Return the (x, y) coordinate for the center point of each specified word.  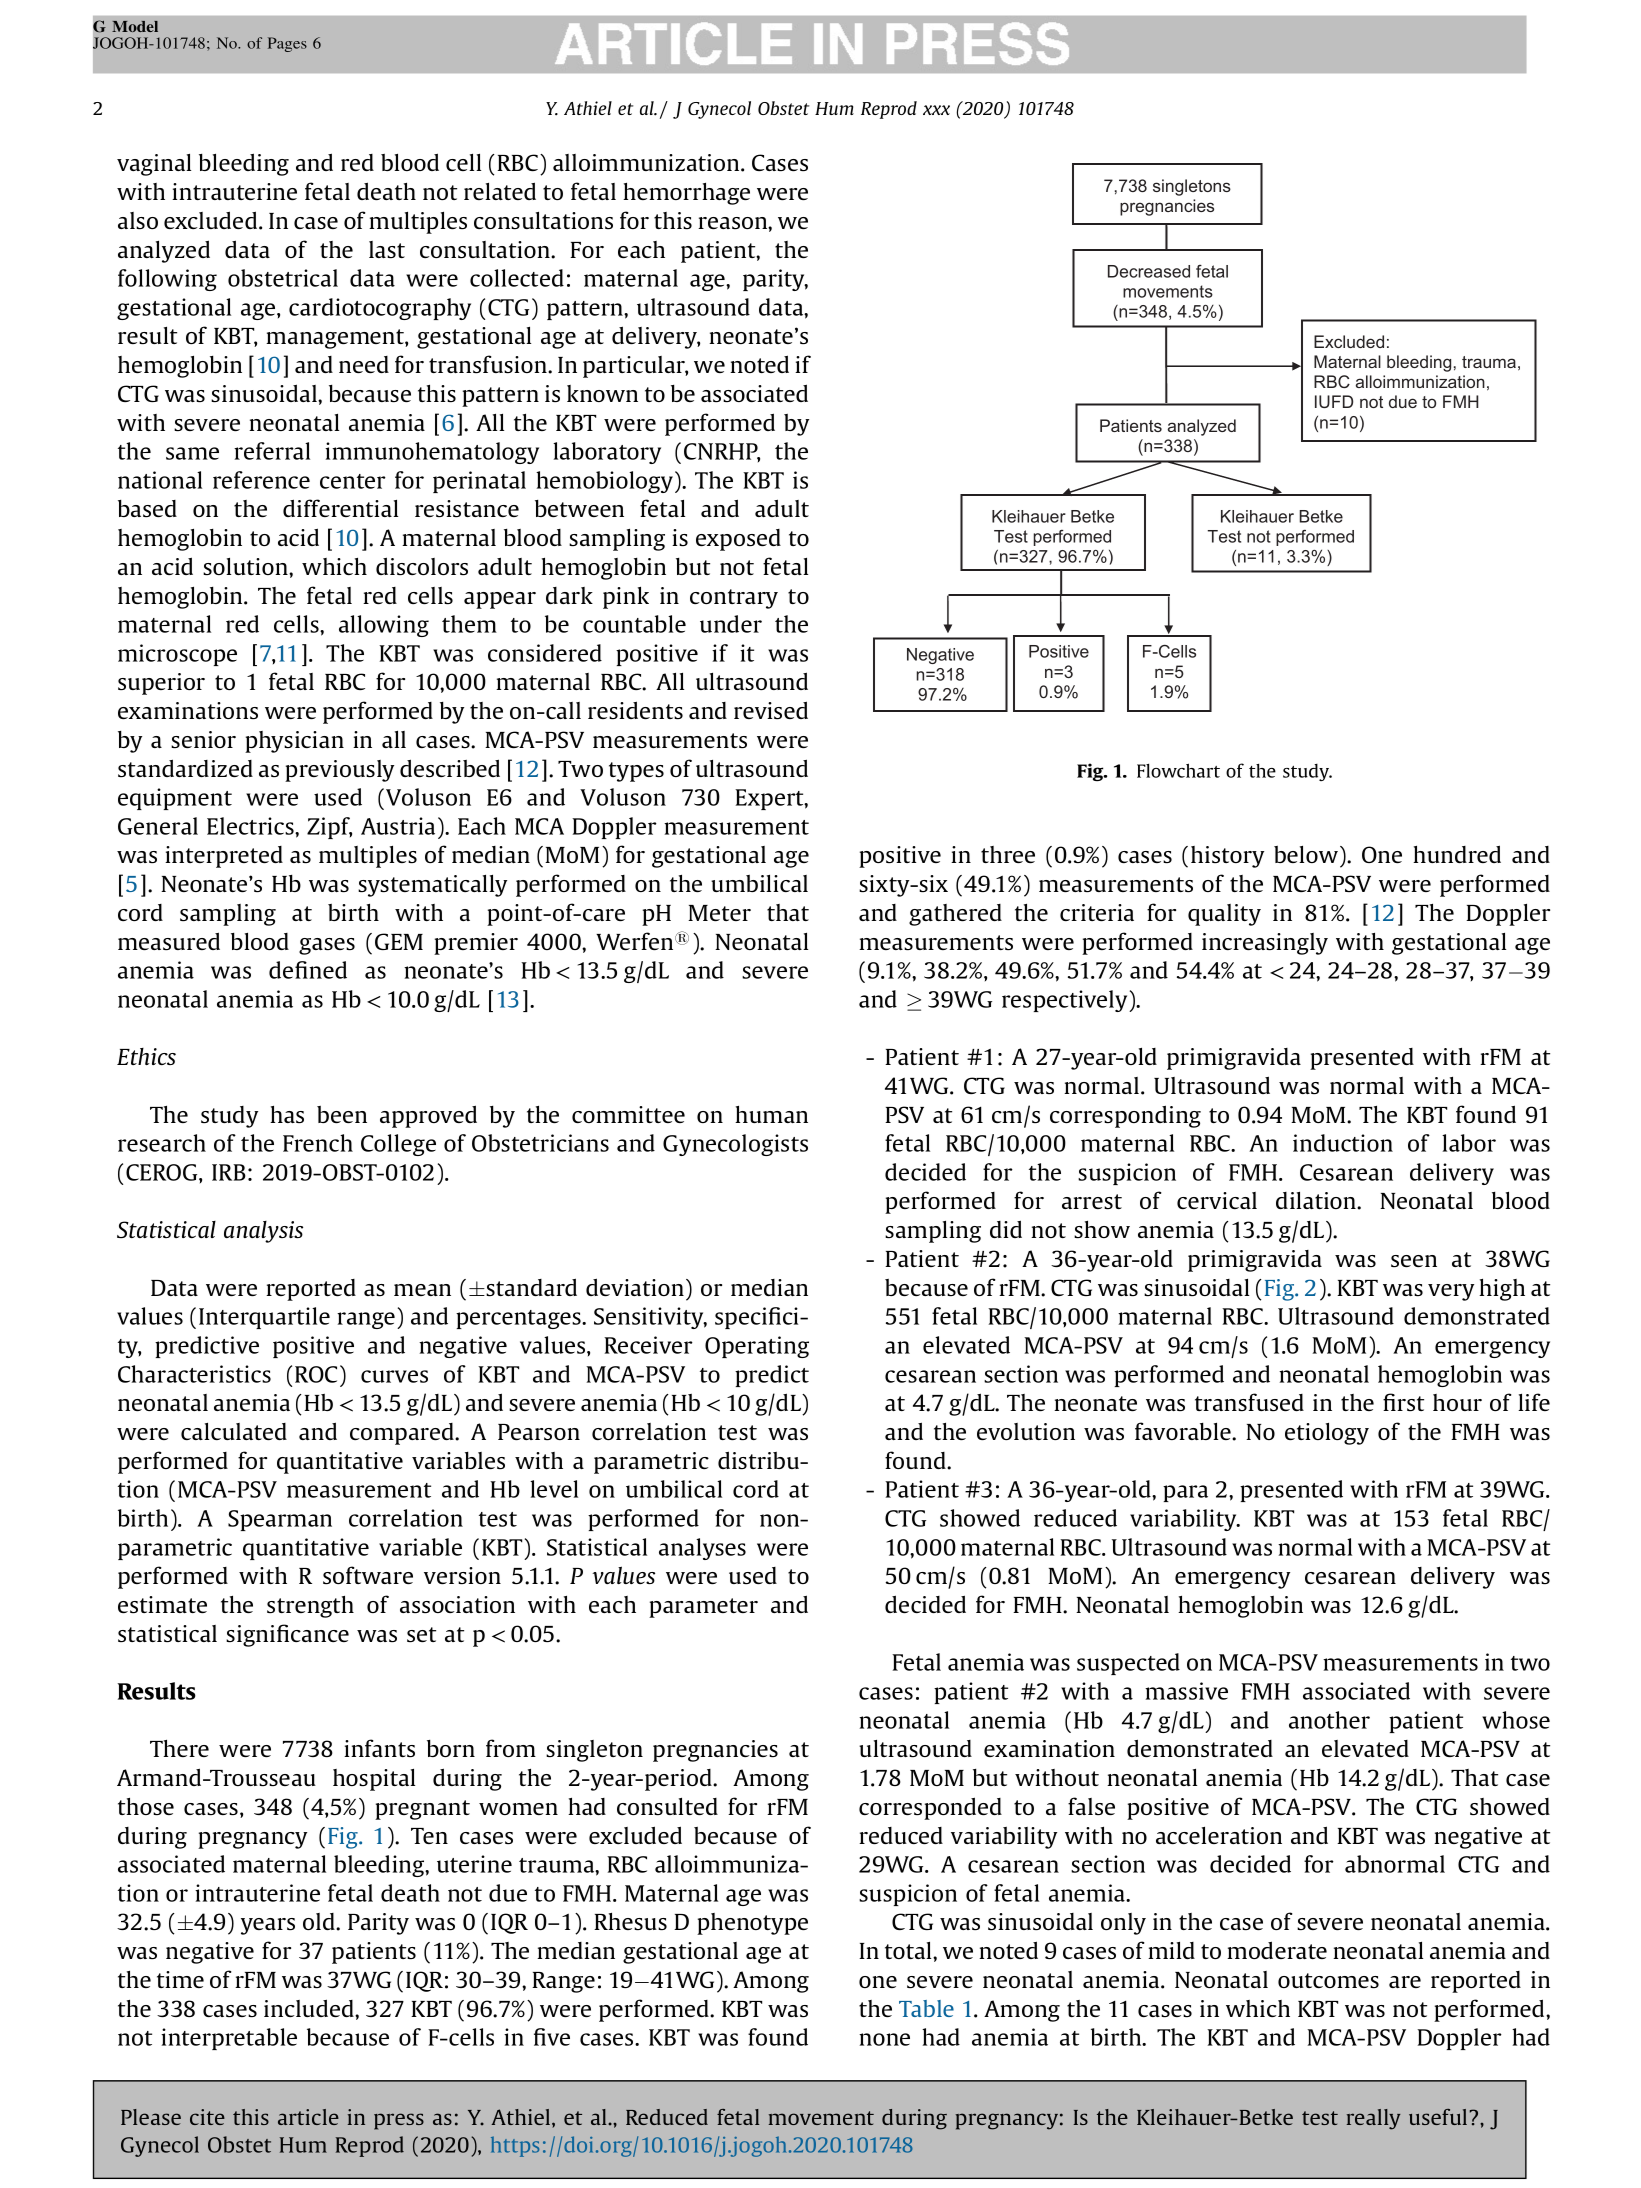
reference (261, 480)
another (1329, 1720)
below (1307, 854)
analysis (263, 1232)
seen (1414, 1261)
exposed (738, 540)
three (1008, 854)
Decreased (1149, 271)
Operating (757, 1347)
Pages (287, 44)
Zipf (329, 828)
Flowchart (1178, 770)
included (310, 2008)
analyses (702, 1549)
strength (310, 1607)
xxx (936, 110)
